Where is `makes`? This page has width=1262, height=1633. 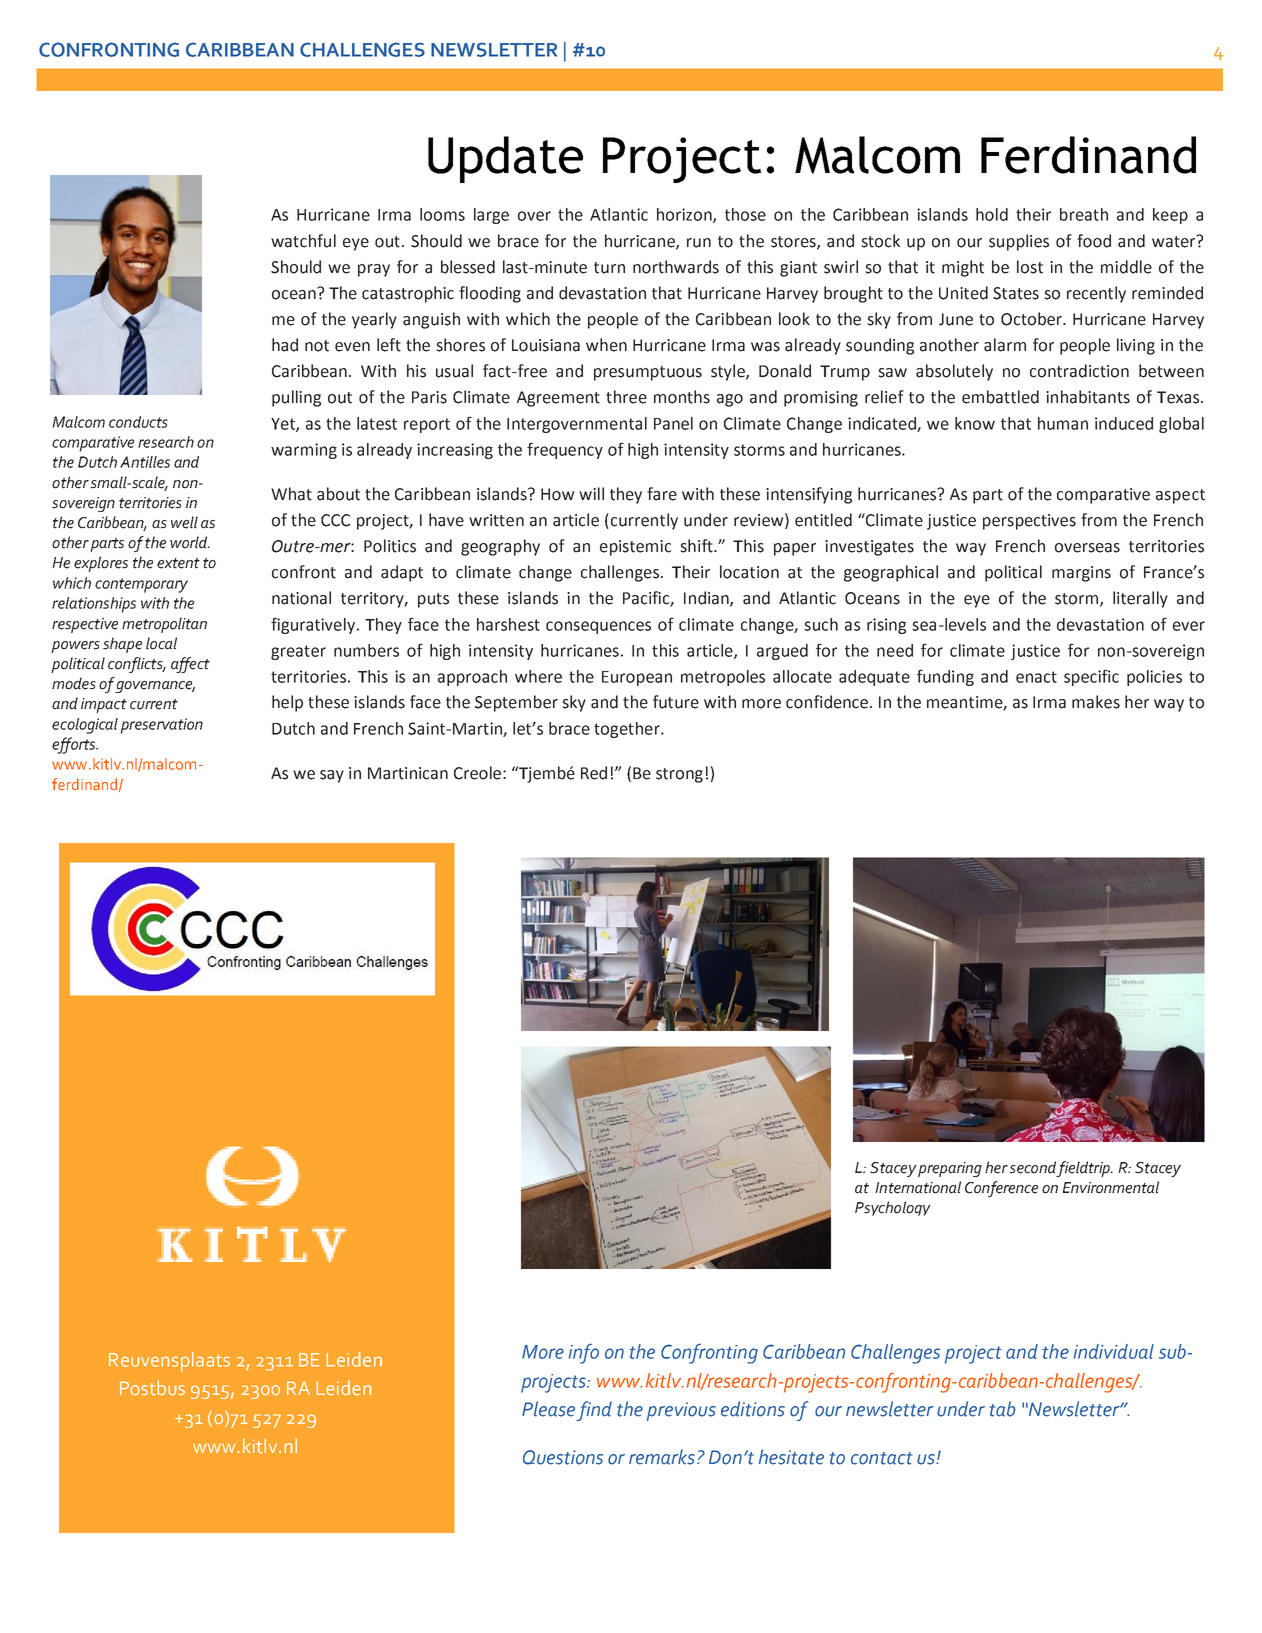
makes is located at coordinates (1096, 702).
